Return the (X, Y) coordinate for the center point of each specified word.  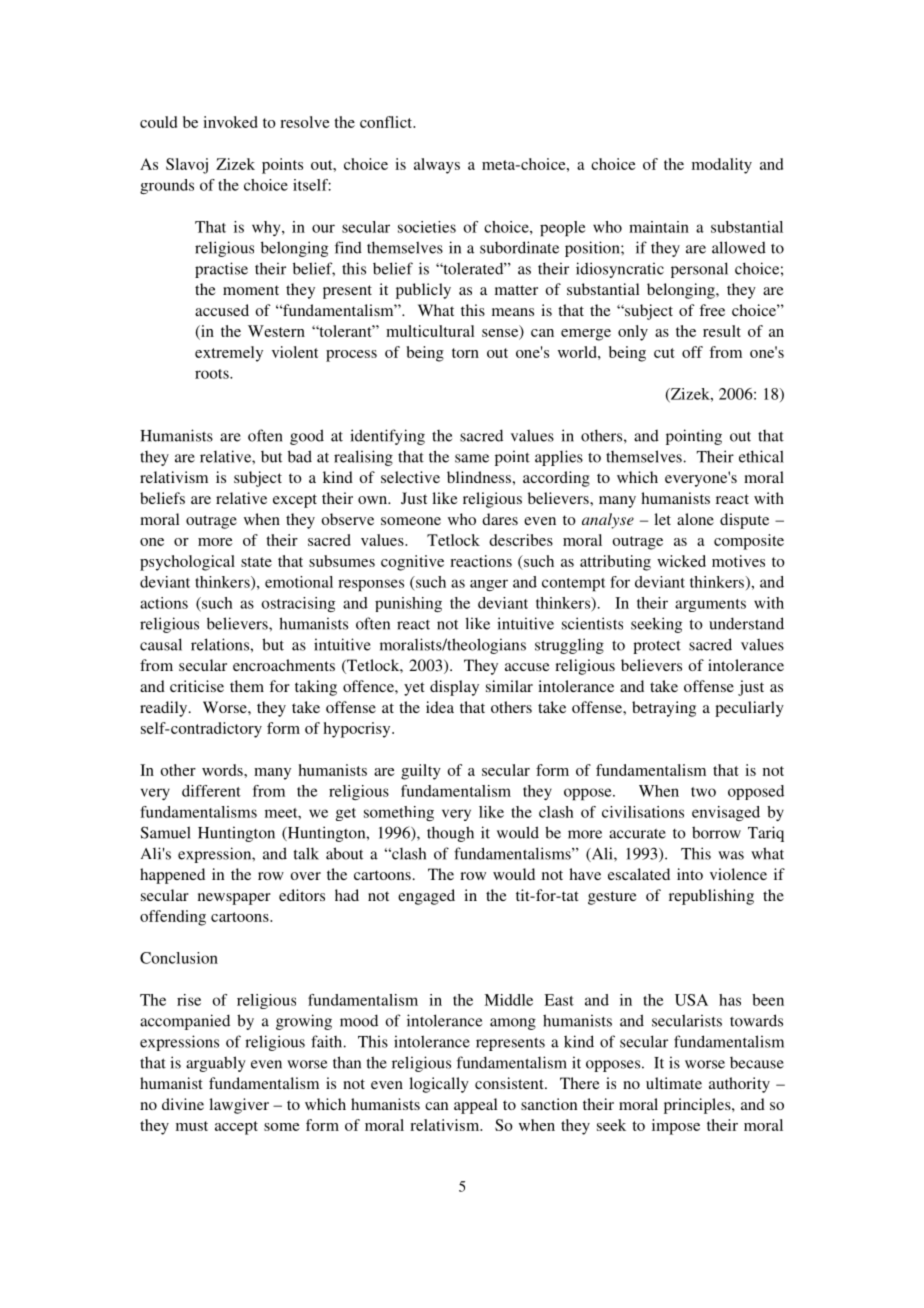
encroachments (284, 665)
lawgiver (239, 1106)
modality (722, 166)
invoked (230, 122)
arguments (710, 605)
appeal (475, 1106)
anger (489, 585)
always (437, 166)
